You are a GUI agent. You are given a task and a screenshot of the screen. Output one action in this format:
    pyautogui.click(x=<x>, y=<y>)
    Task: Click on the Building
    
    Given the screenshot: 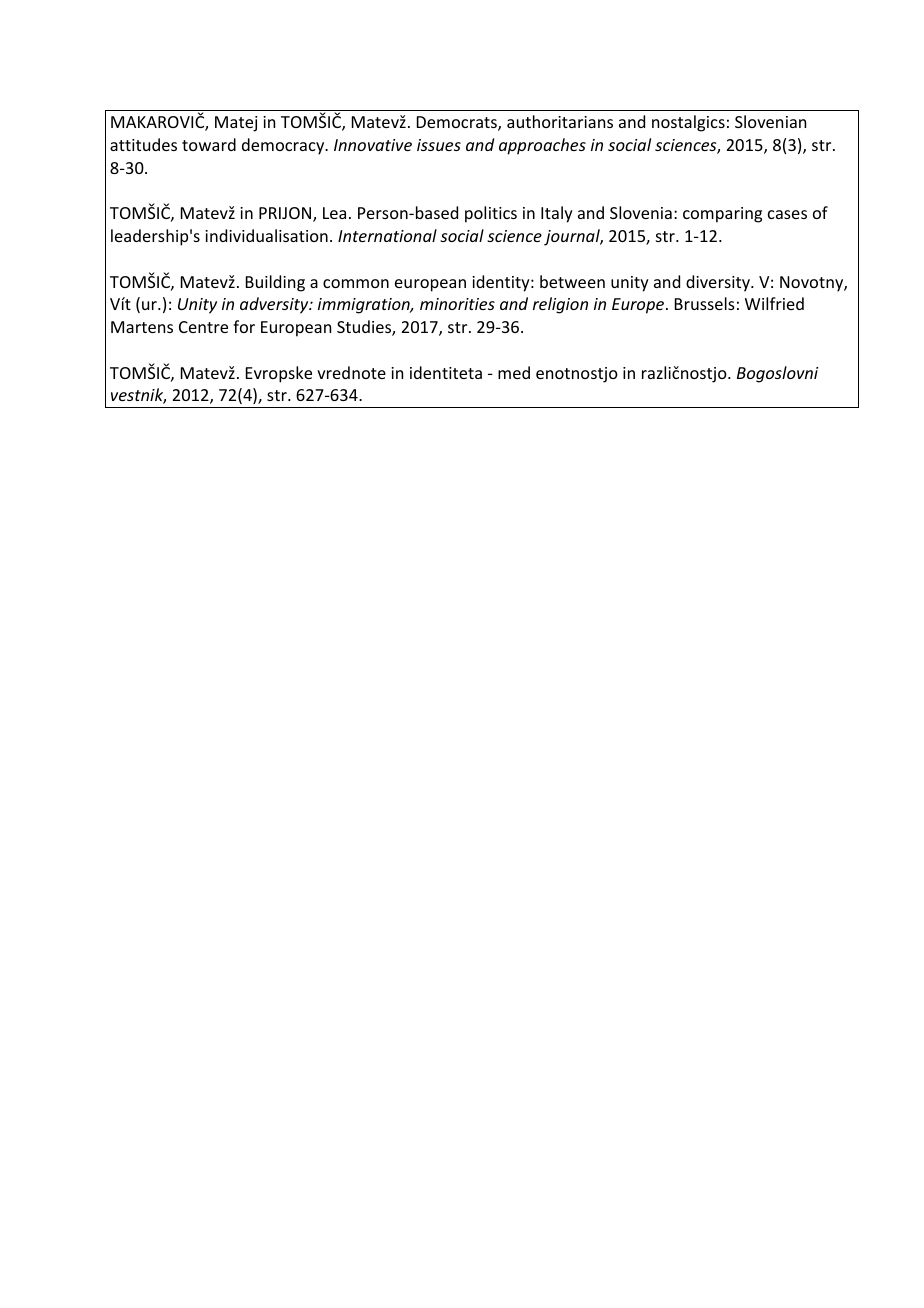 What is the action you would take?
    pyautogui.click(x=275, y=283)
